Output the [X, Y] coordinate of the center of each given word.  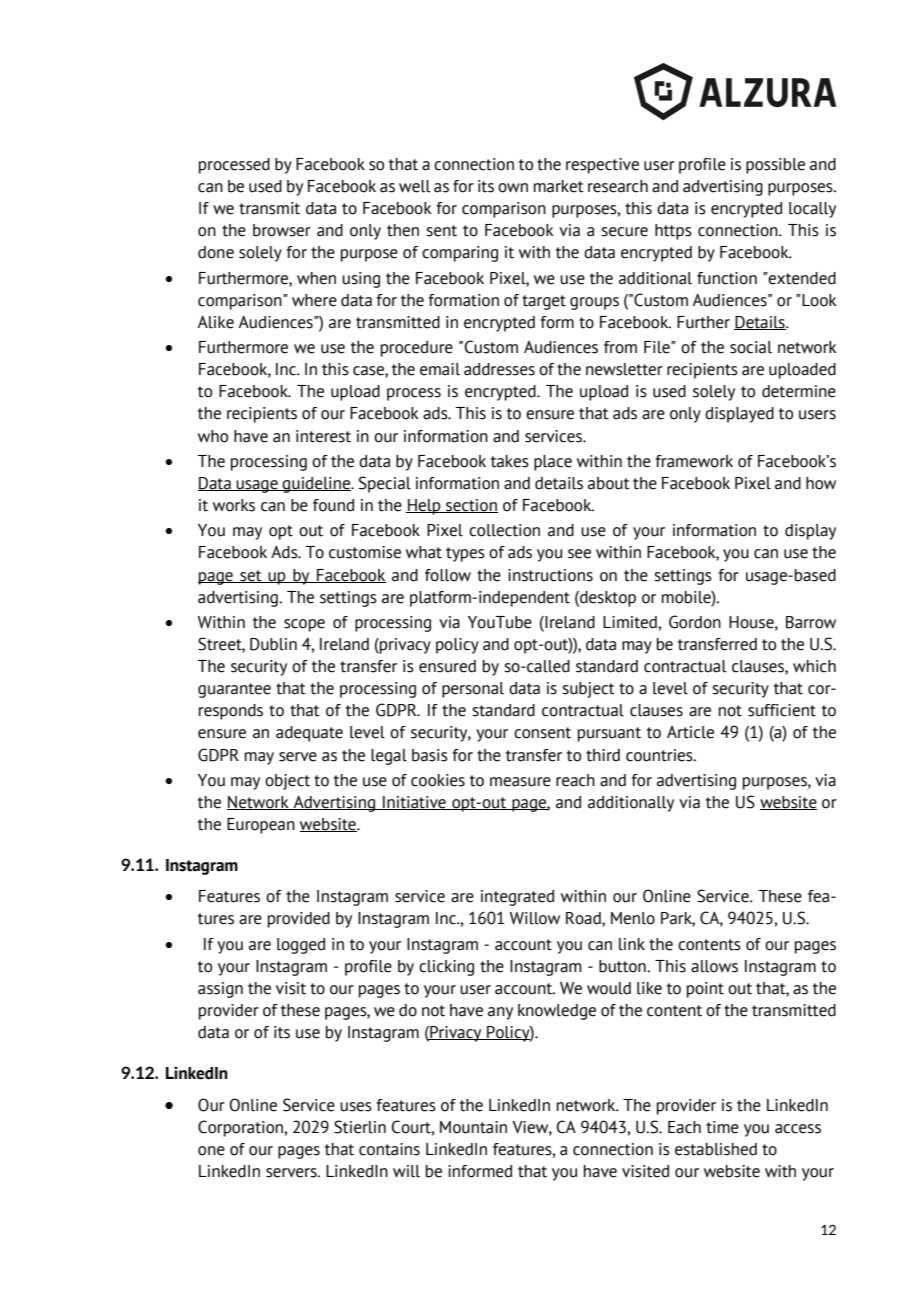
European [261, 826]
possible [775, 166]
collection [504, 530]
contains [389, 1149]
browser [282, 230]
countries [660, 755]
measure [520, 782]
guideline [316, 485]
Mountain [473, 1127]
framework [694, 461]
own [513, 188]
